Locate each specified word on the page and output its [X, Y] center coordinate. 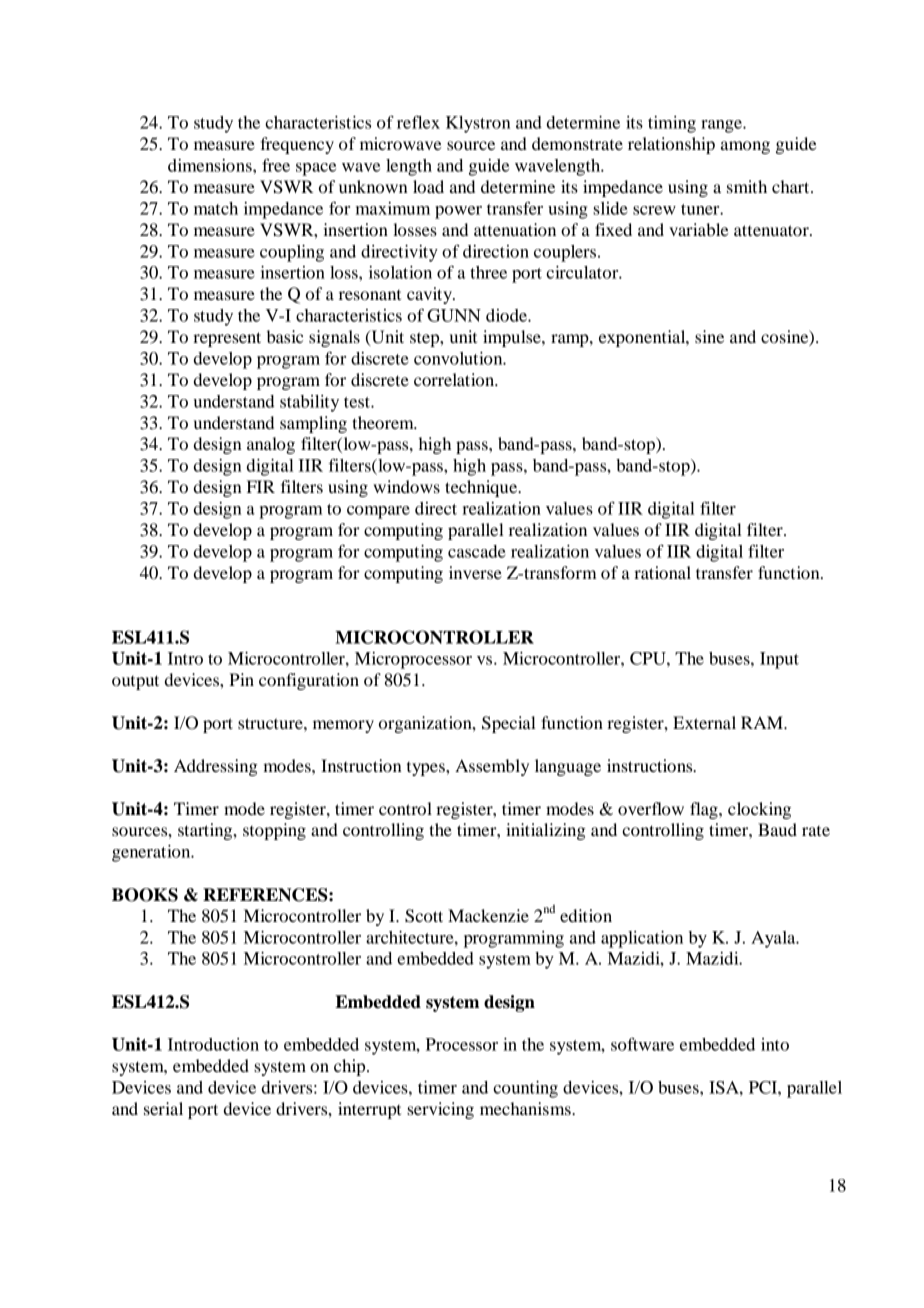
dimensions [211, 165]
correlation [455, 379]
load [428, 186]
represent [227, 339]
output [135, 682]
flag [705, 810]
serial [163, 1108]
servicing [440, 1110]
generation [152, 853]
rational [662, 572]
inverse [475, 572]
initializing [546, 831]
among [745, 147]
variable [699, 229]
